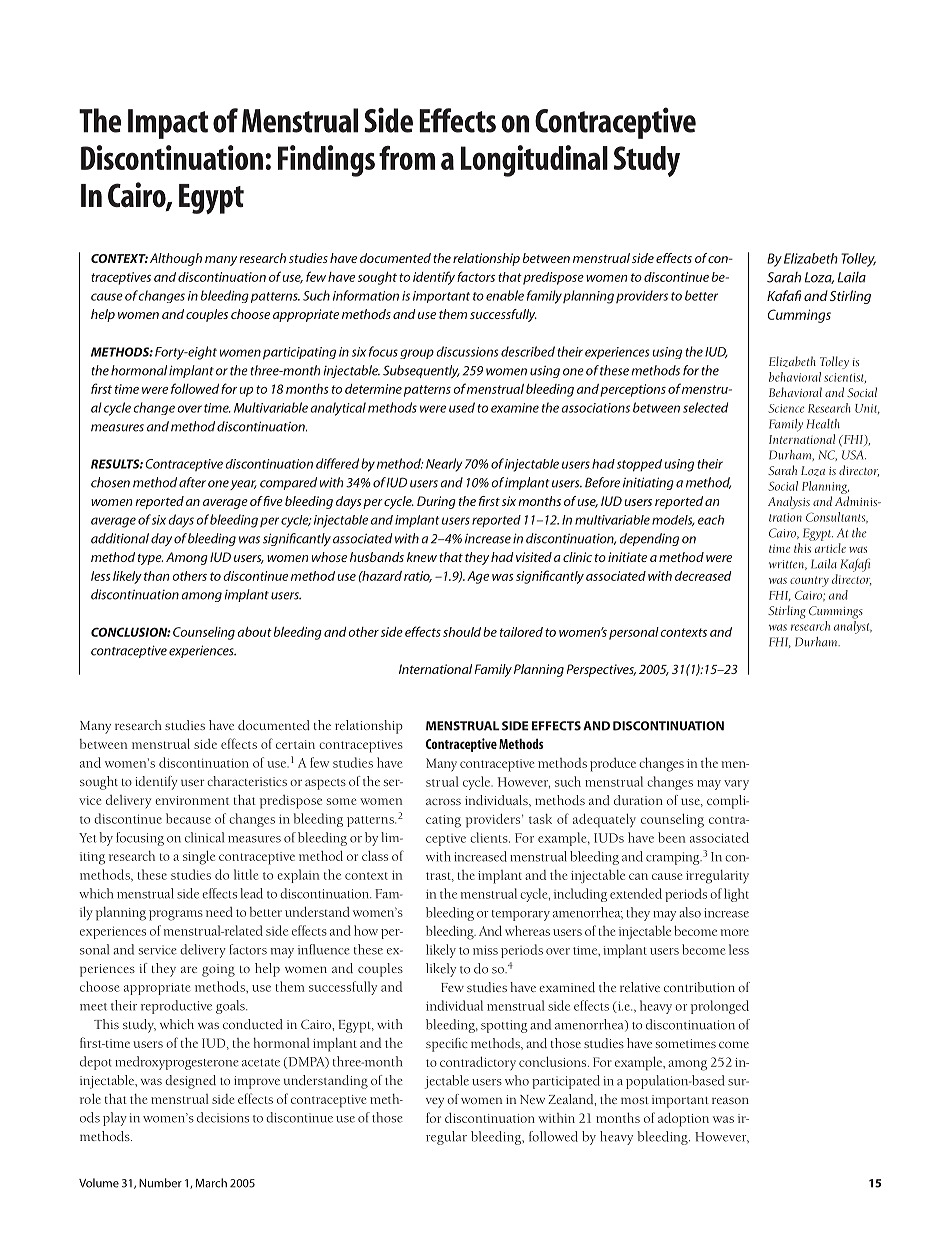  What do you see at coordinates (436, 502) in the document?
I see `During` at bounding box center [436, 502].
